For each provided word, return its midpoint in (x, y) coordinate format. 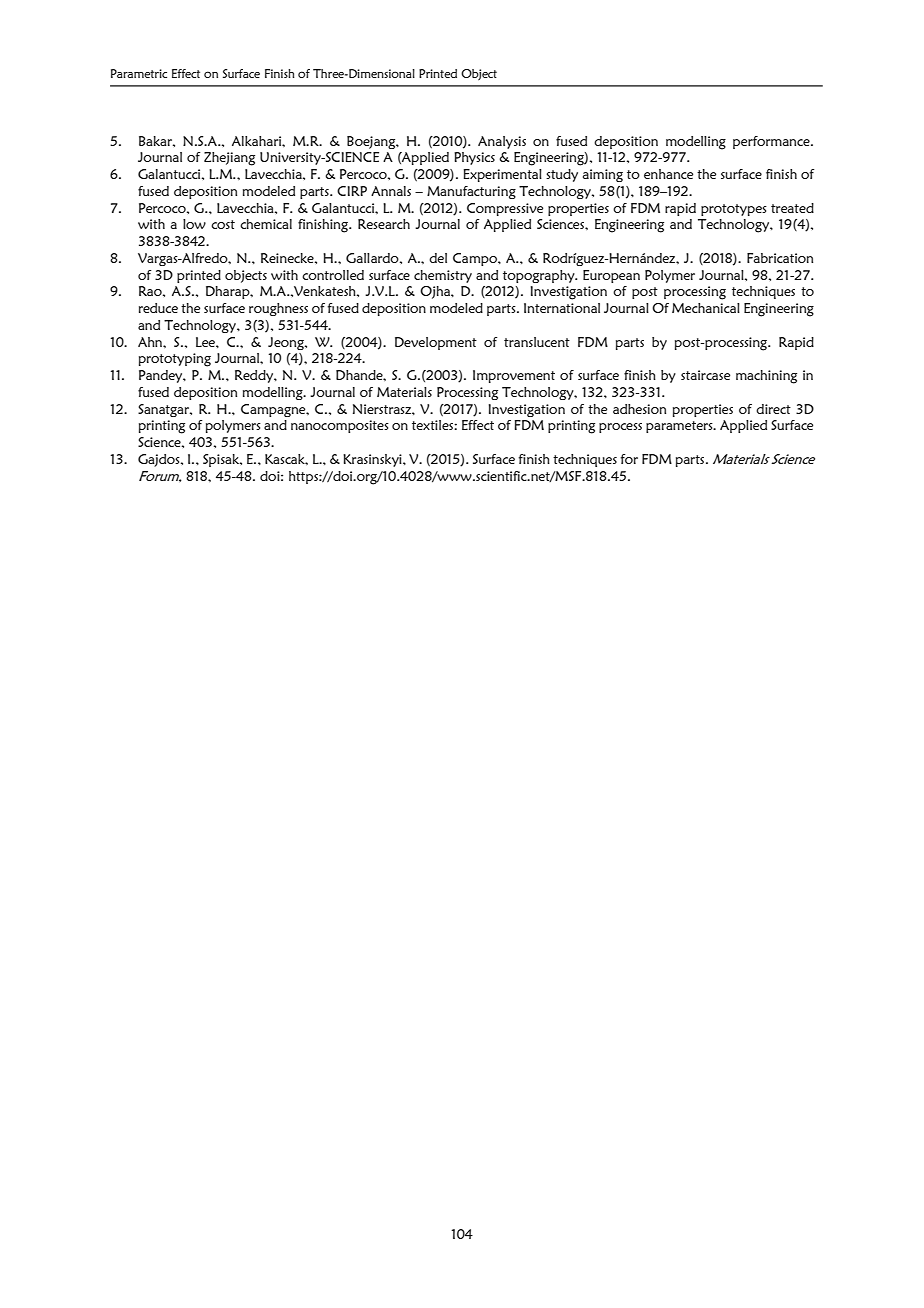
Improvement (514, 376)
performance (772, 142)
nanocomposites (340, 426)
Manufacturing (471, 192)
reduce (158, 308)
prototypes (734, 210)
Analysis (502, 142)
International (562, 308)
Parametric (139, 73)
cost (223, 224)
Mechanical (706, 308)
